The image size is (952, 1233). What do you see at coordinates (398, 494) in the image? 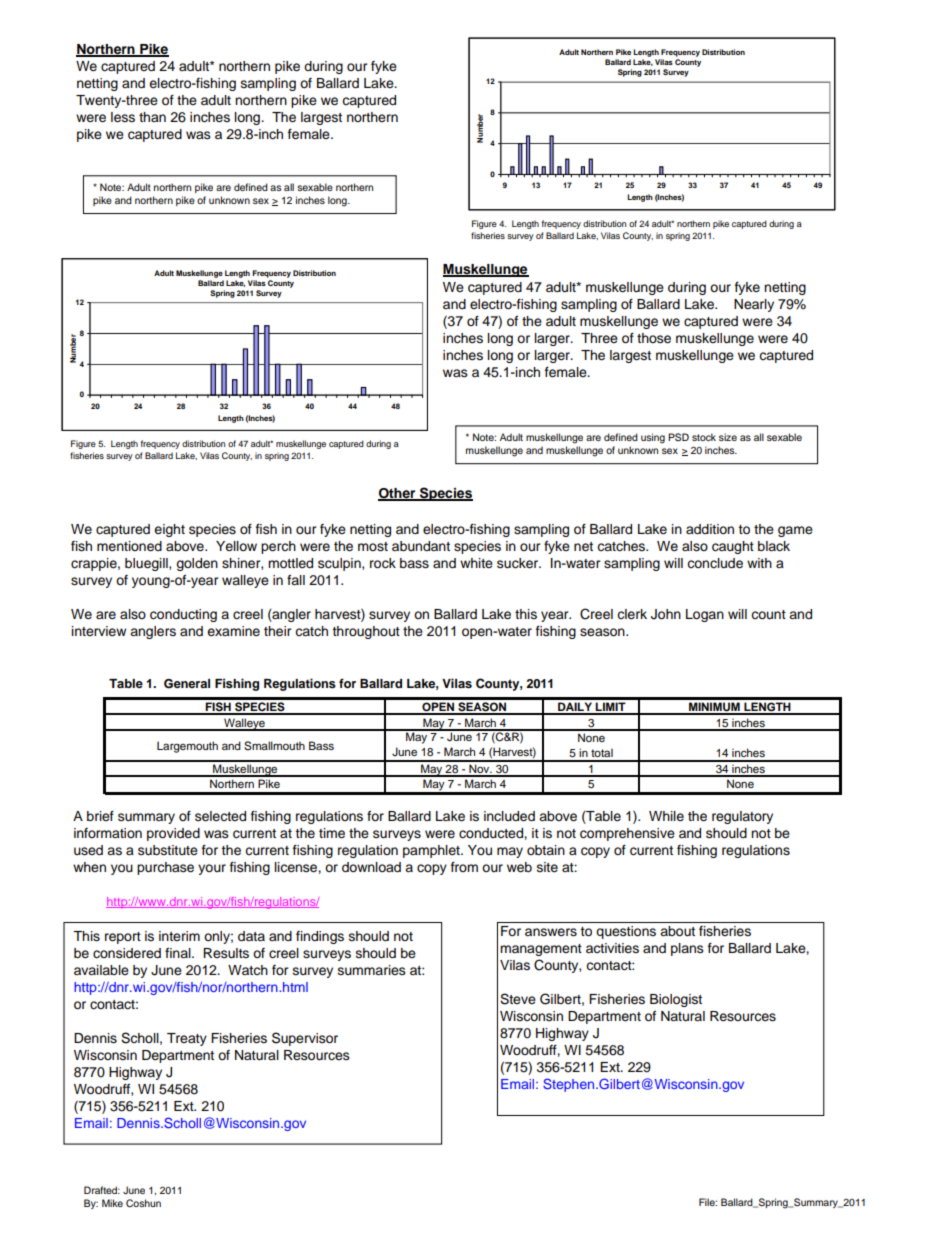
I see `Other` at bounding box center [398, 494].
